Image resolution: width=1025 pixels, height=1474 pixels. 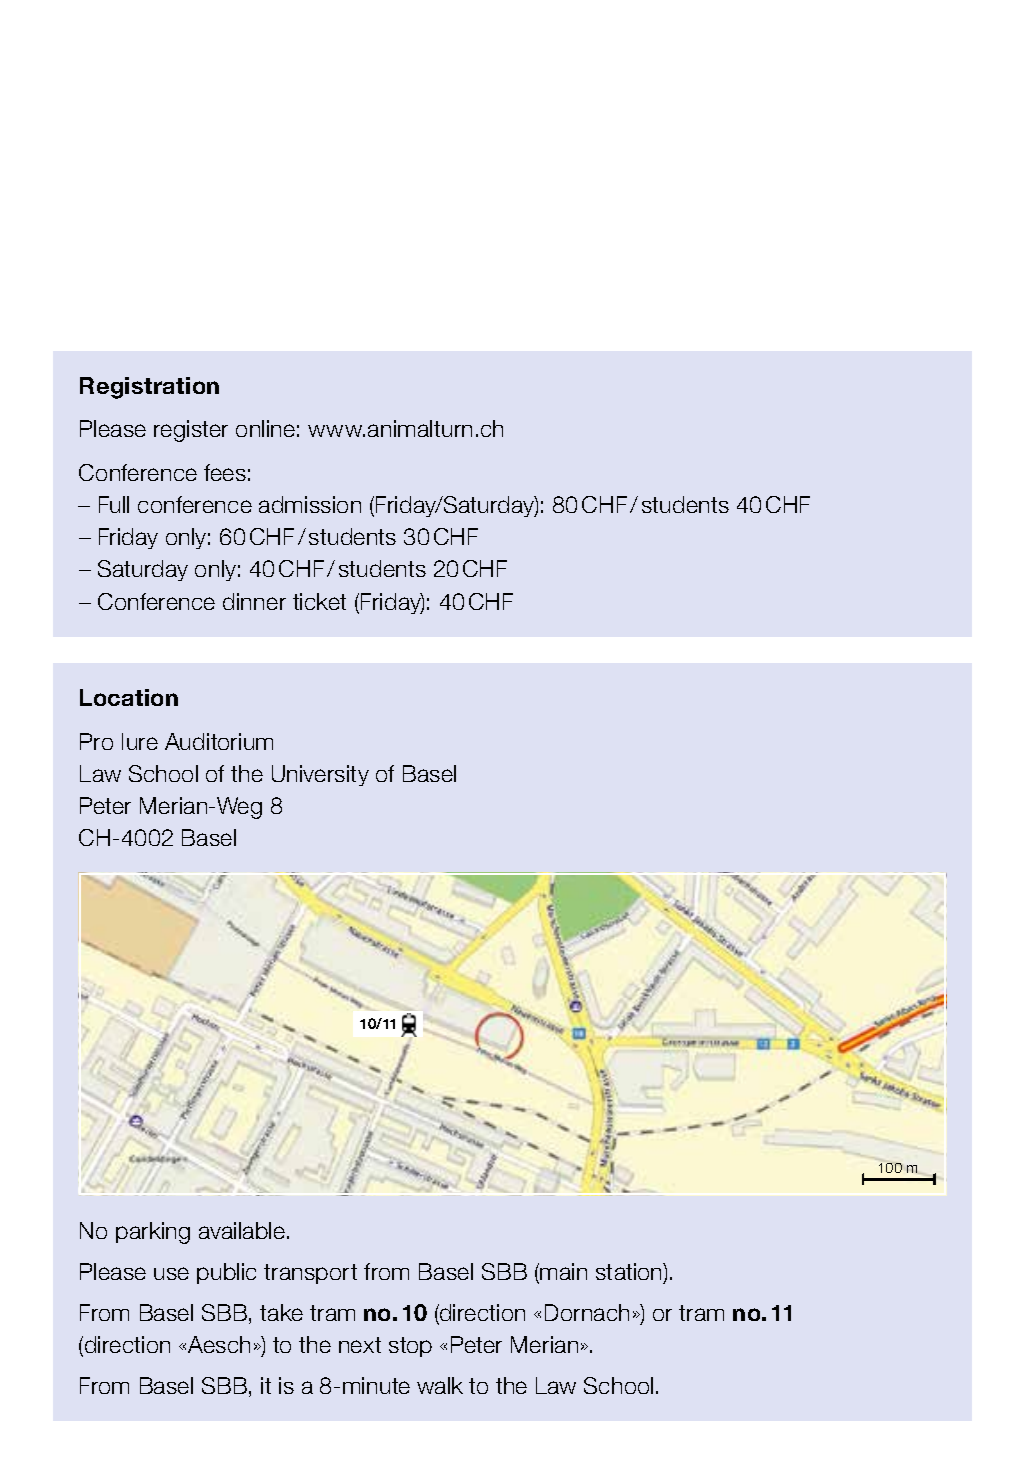 What do you see at coordinates (219, 741) in the page?
I see `Auditorium` at bounding box center [219, 741].
